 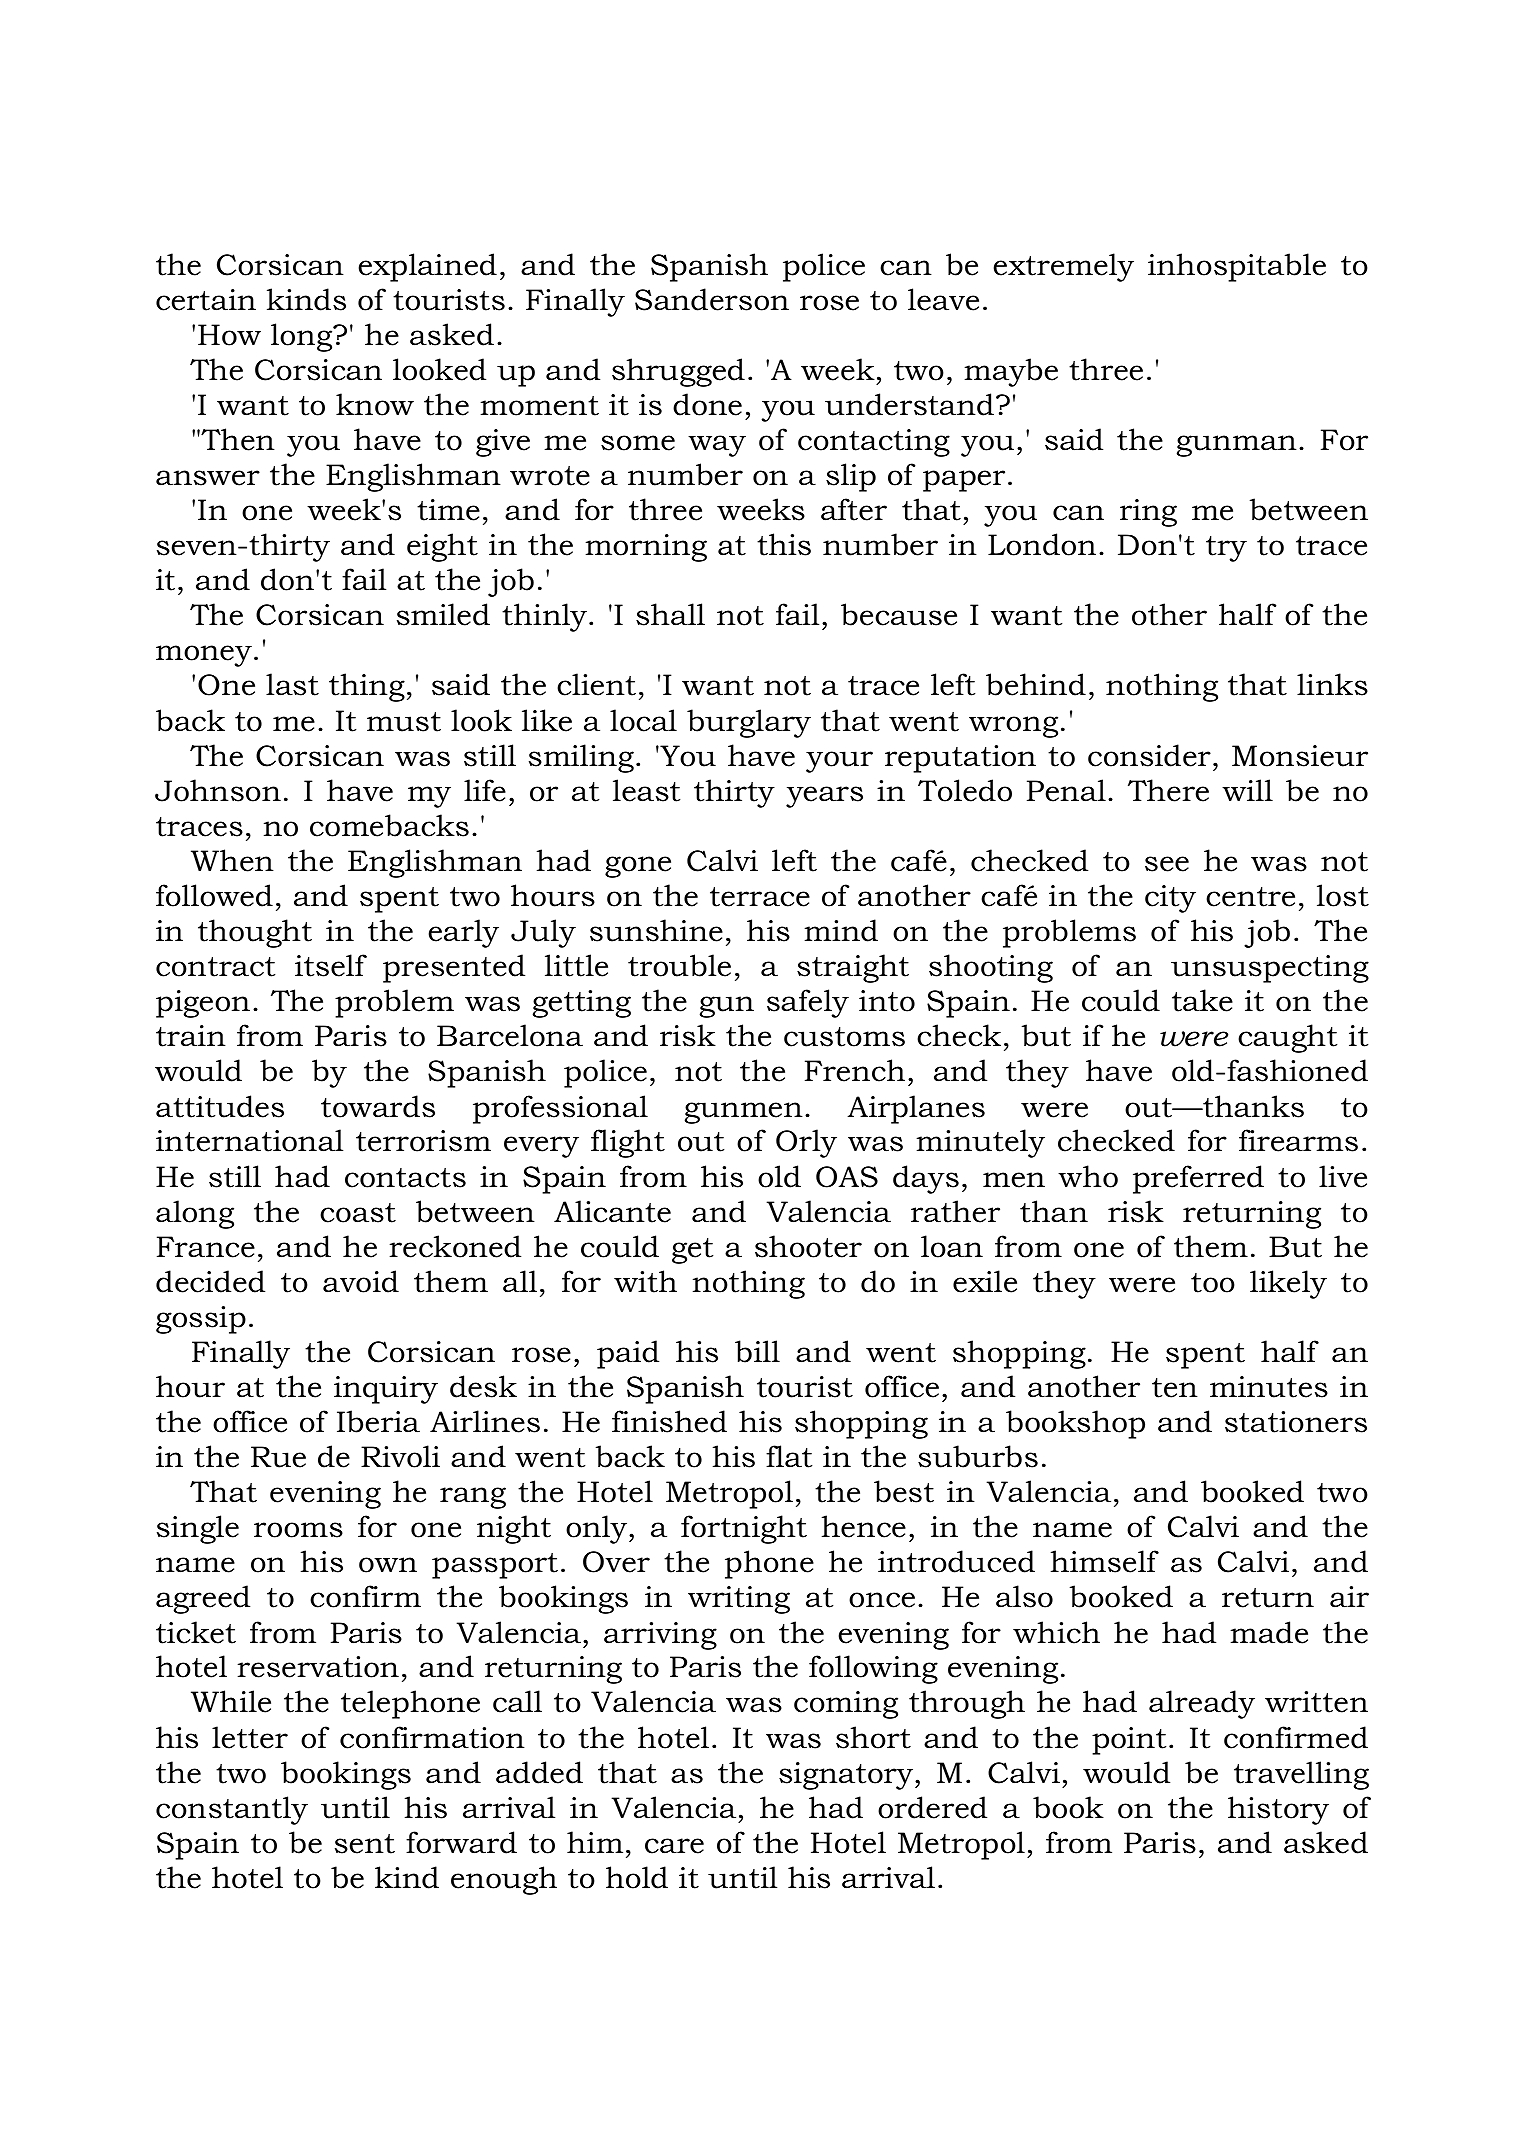 What do you see at coordinates (229, 335) in the page?
I see `How` at bounding box center [229, 335].
